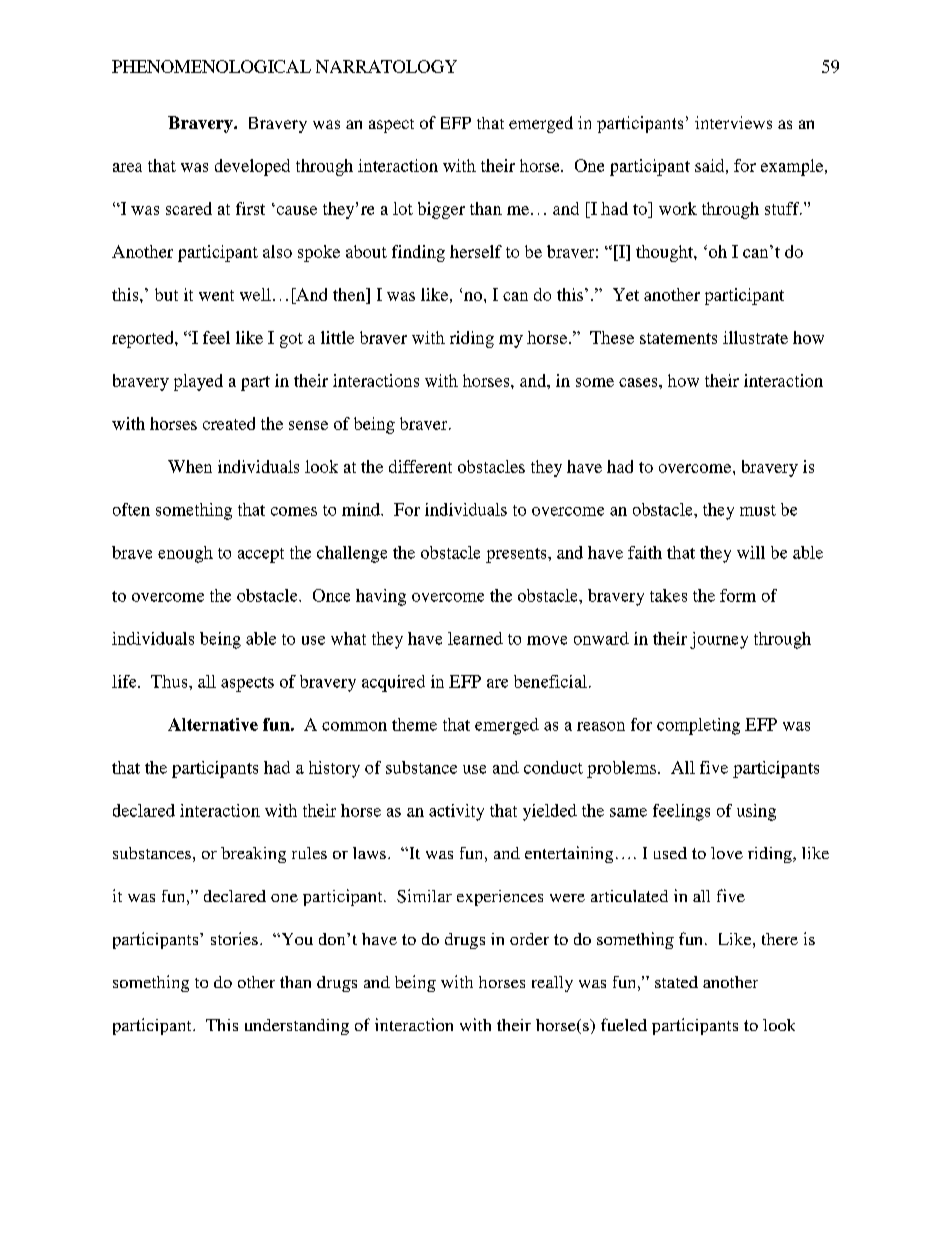 This image has width=952, height=1233. Describe the element at coordinates (234, 938) in the image. I see `stories` at that location.
